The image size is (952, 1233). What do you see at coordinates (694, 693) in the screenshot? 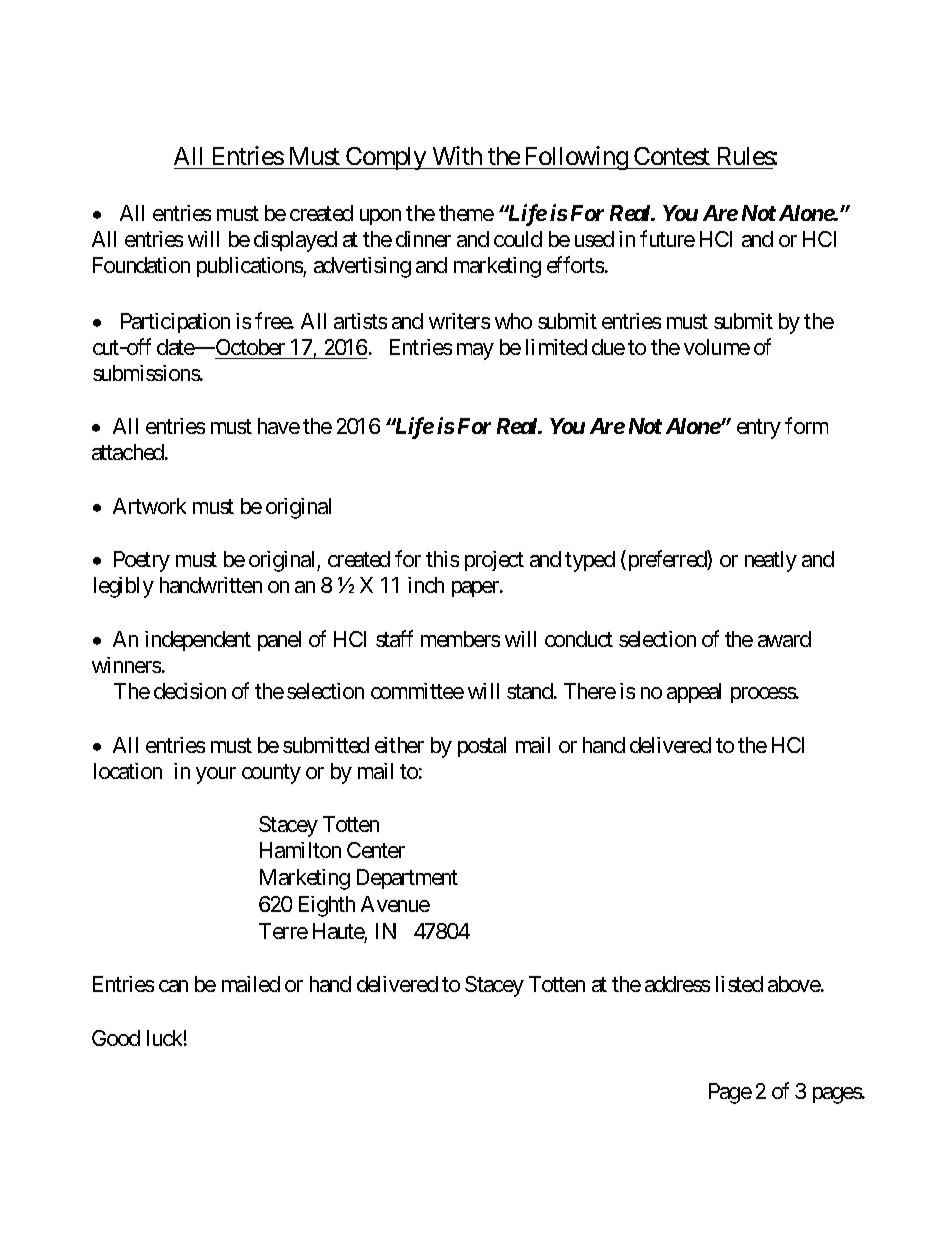
I see `appeal` at bounding box center [694, 693].
